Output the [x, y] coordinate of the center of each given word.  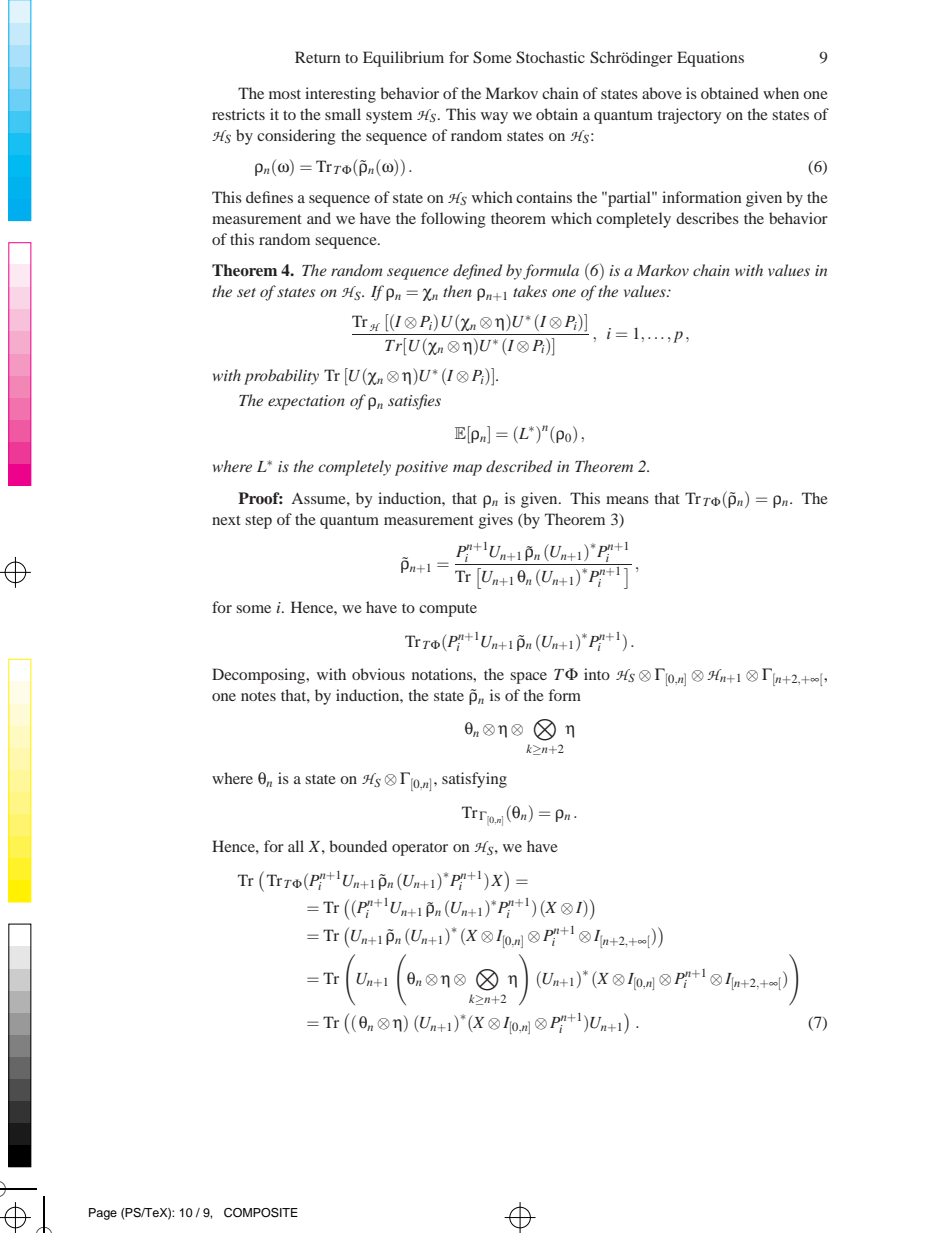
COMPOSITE [261, 1213]
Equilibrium [403, 59]
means [627, 500]
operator [420, 849]
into [597, 674]
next [226, 520]
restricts [238, 114]
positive [421, 468]
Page [103, 1214]
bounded [358, 846]
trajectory [689, 116]
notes [258, 696]
